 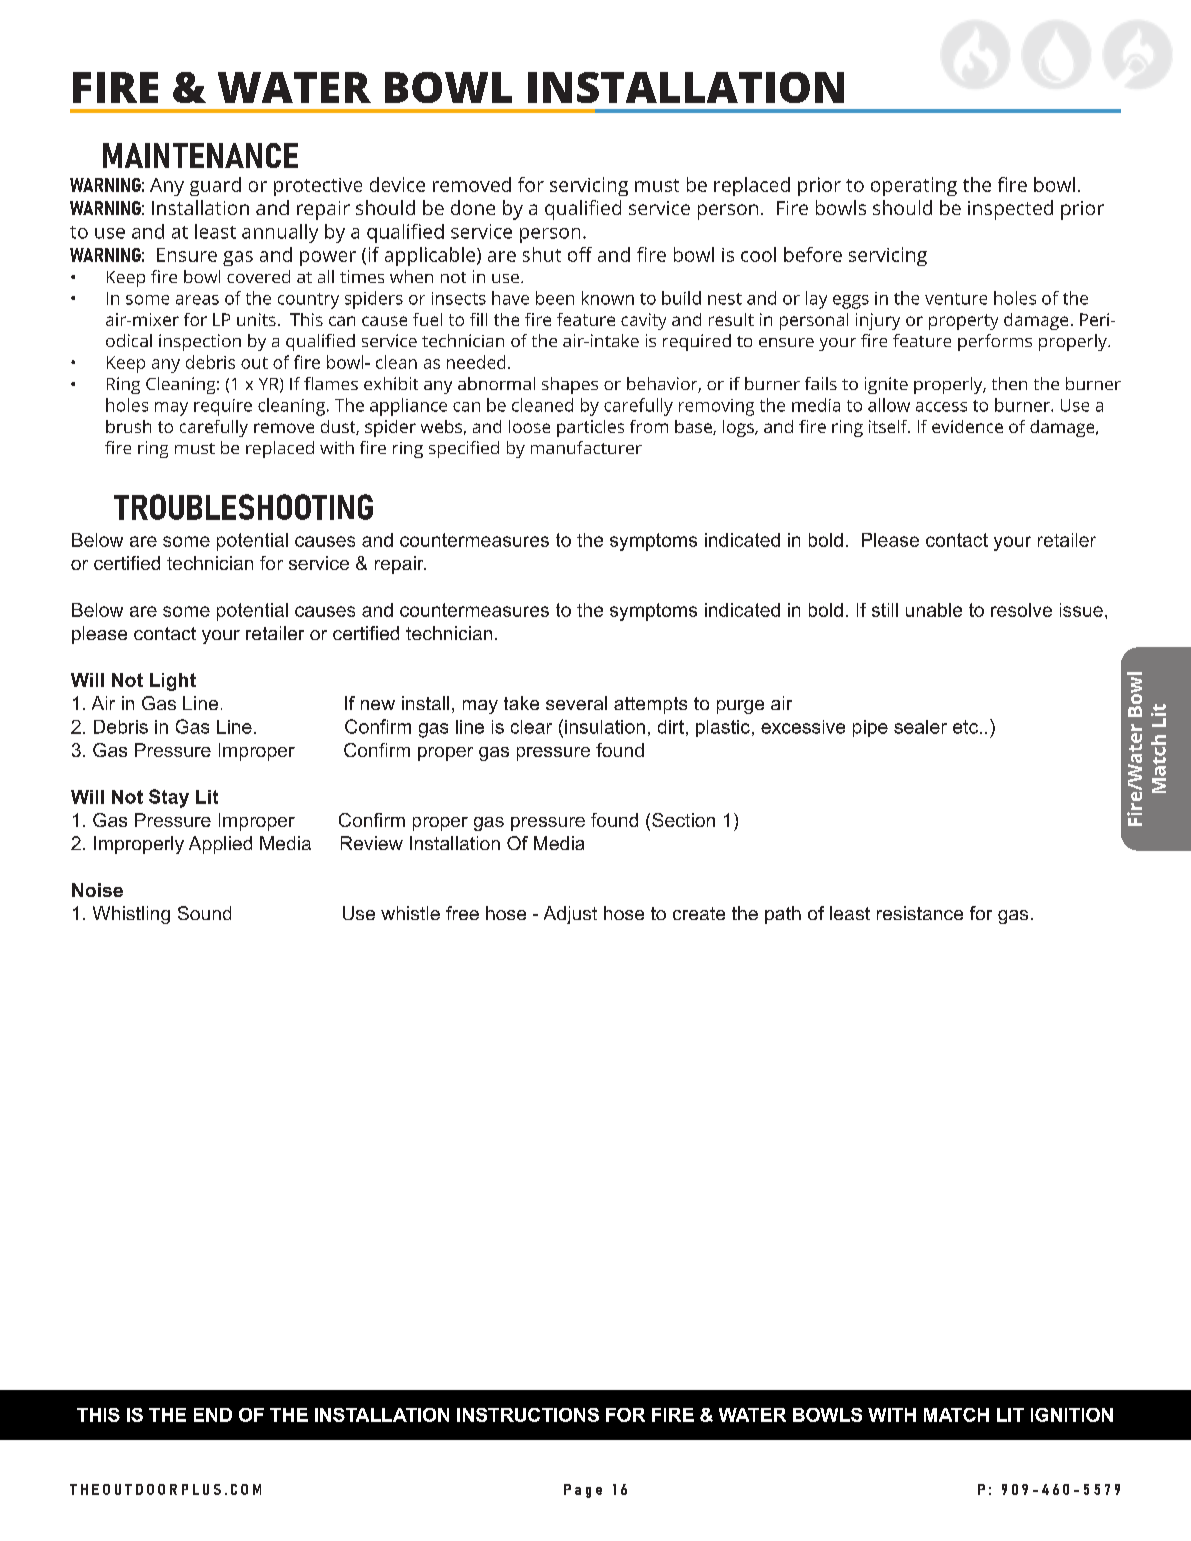 I want to click on guard, so click(x=215, y=186).
